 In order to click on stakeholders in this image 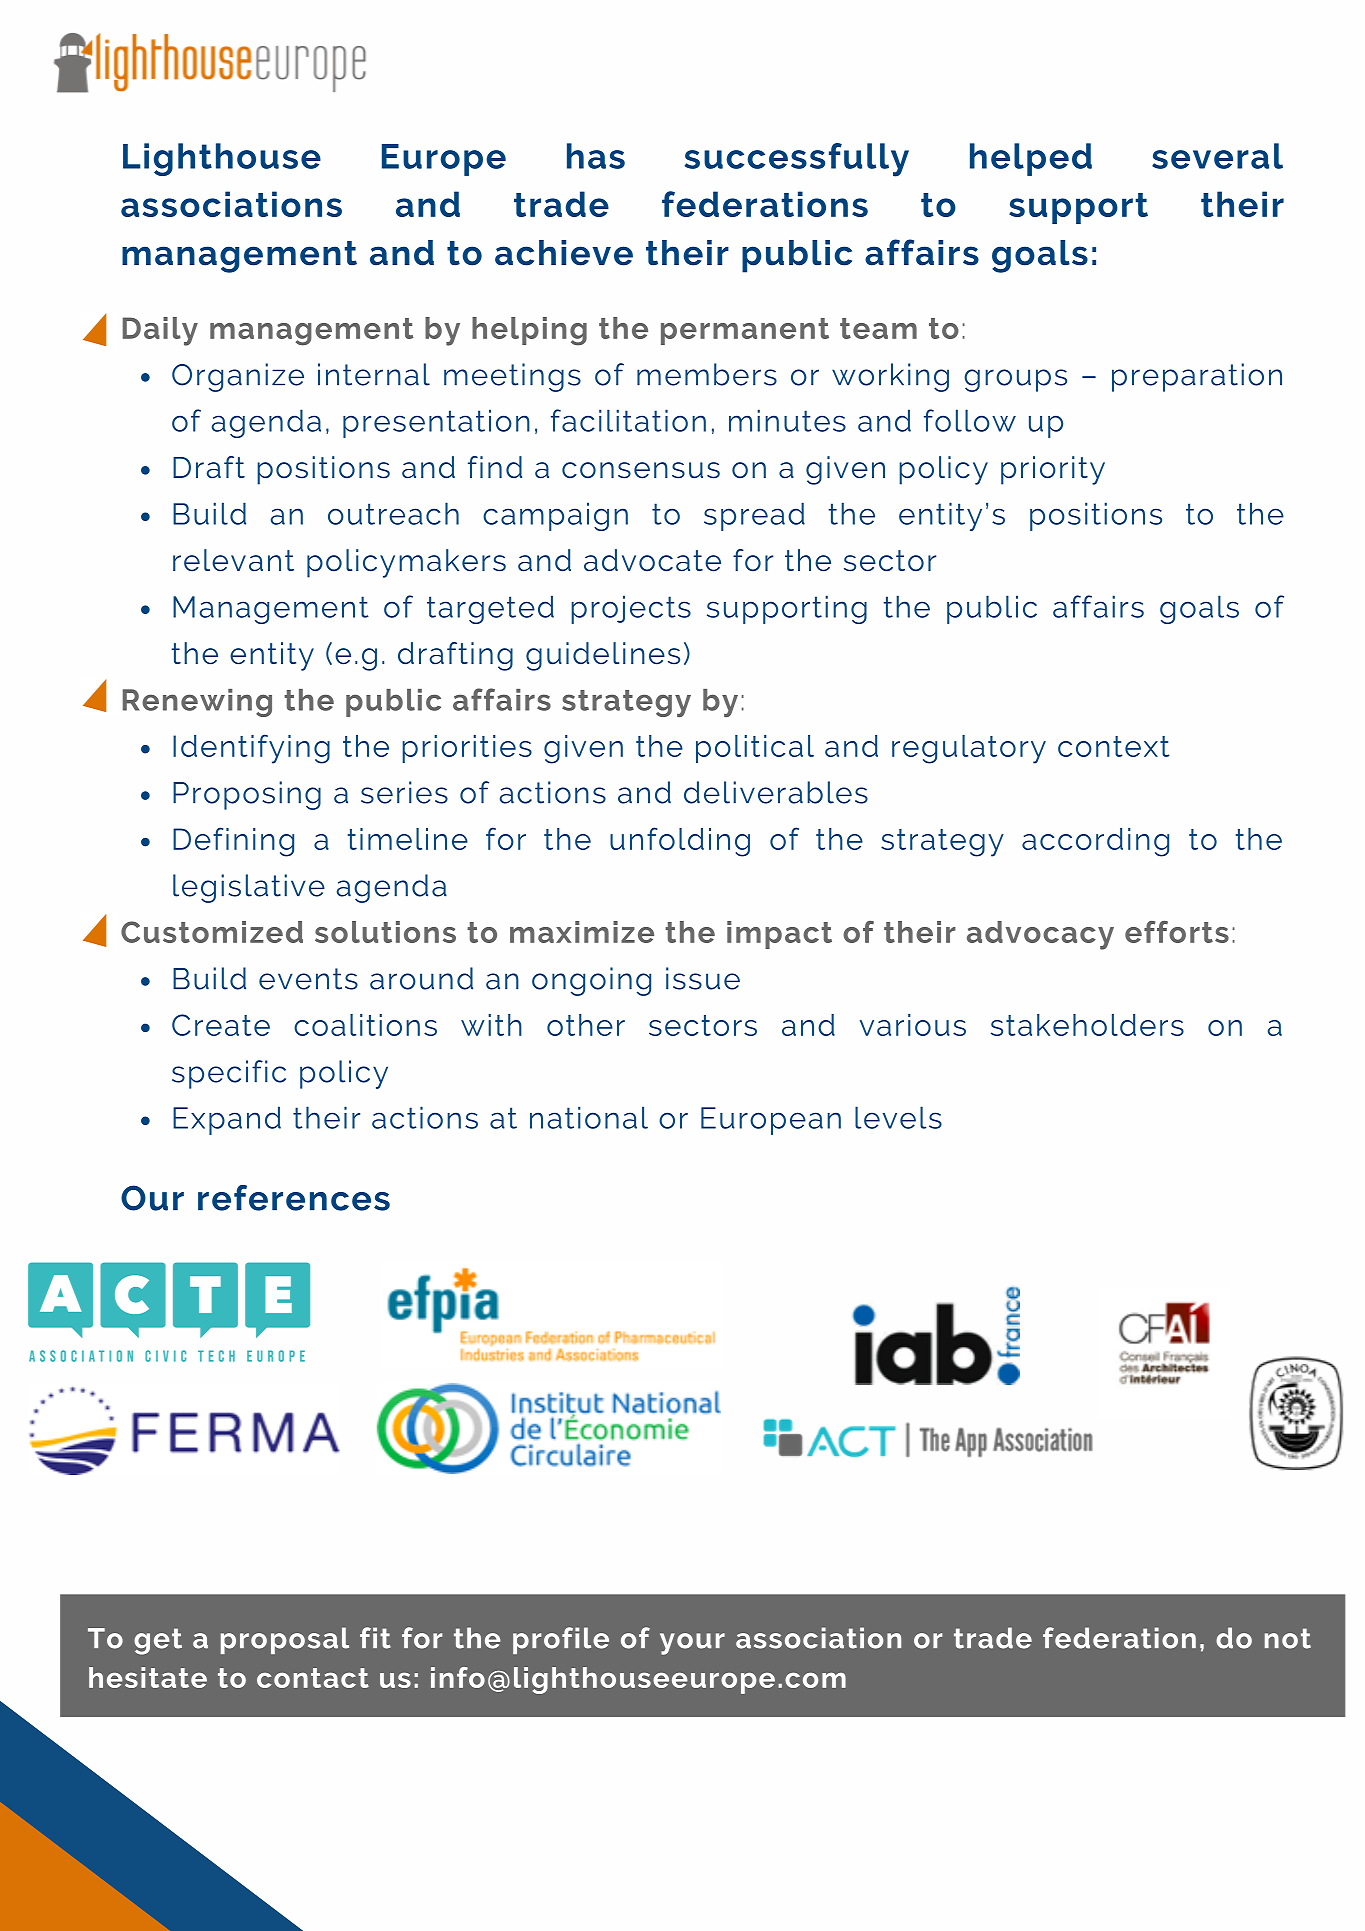, I will do `click(1087, 1025)`.
